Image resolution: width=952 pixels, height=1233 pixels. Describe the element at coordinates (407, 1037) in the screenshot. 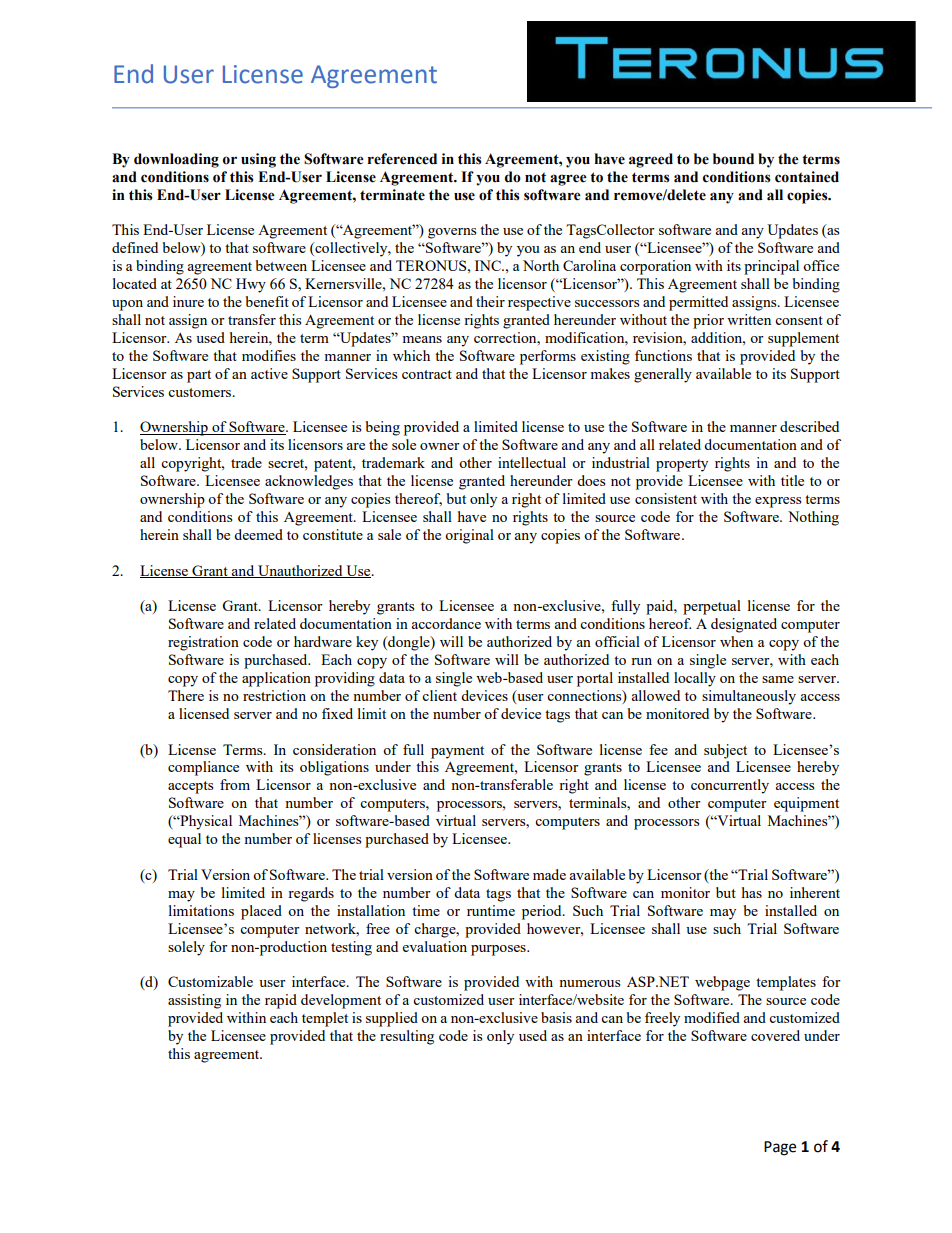

I see `resulting` at that location.
